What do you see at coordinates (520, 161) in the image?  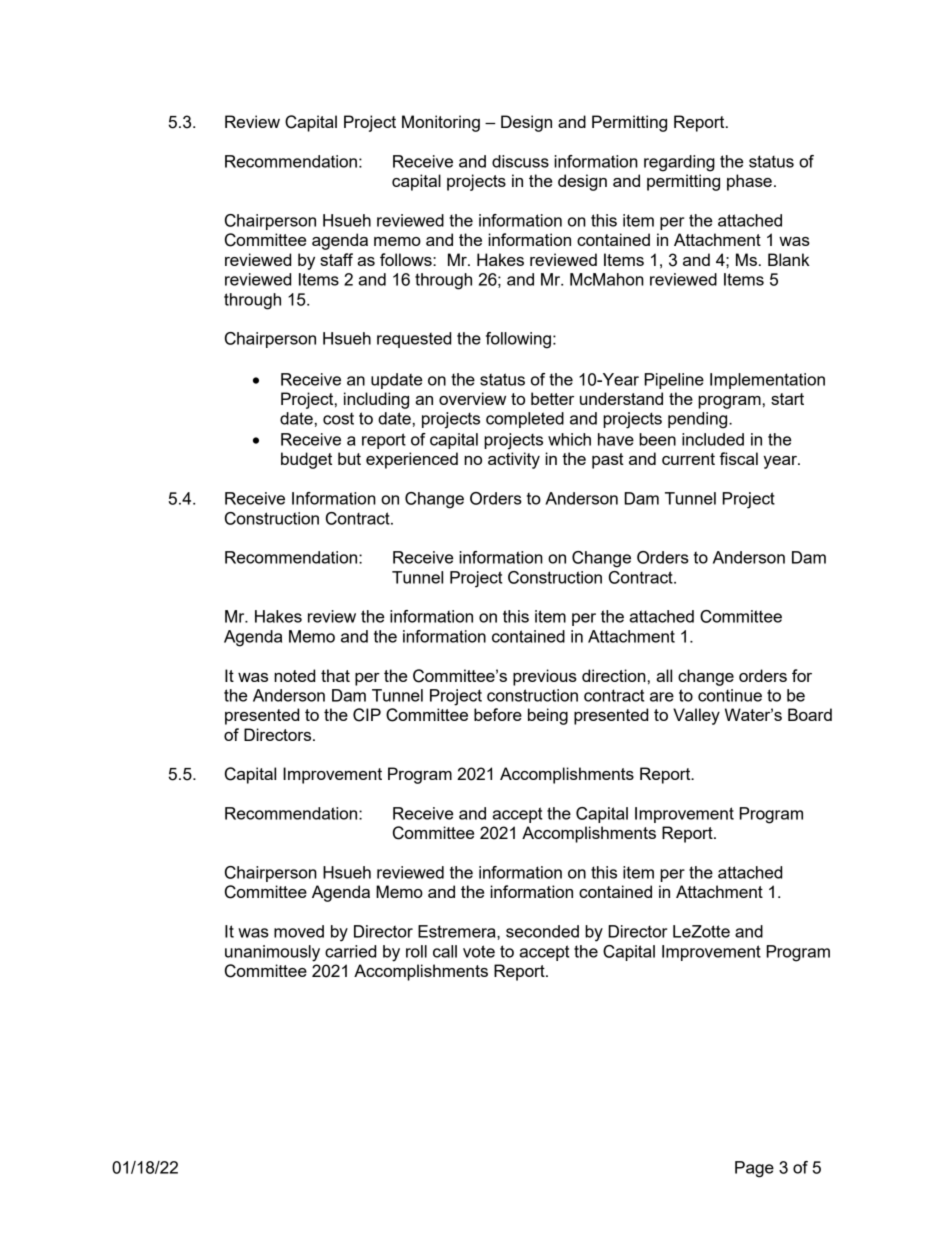 I see `discuss` at bounding box center [520, 161].
